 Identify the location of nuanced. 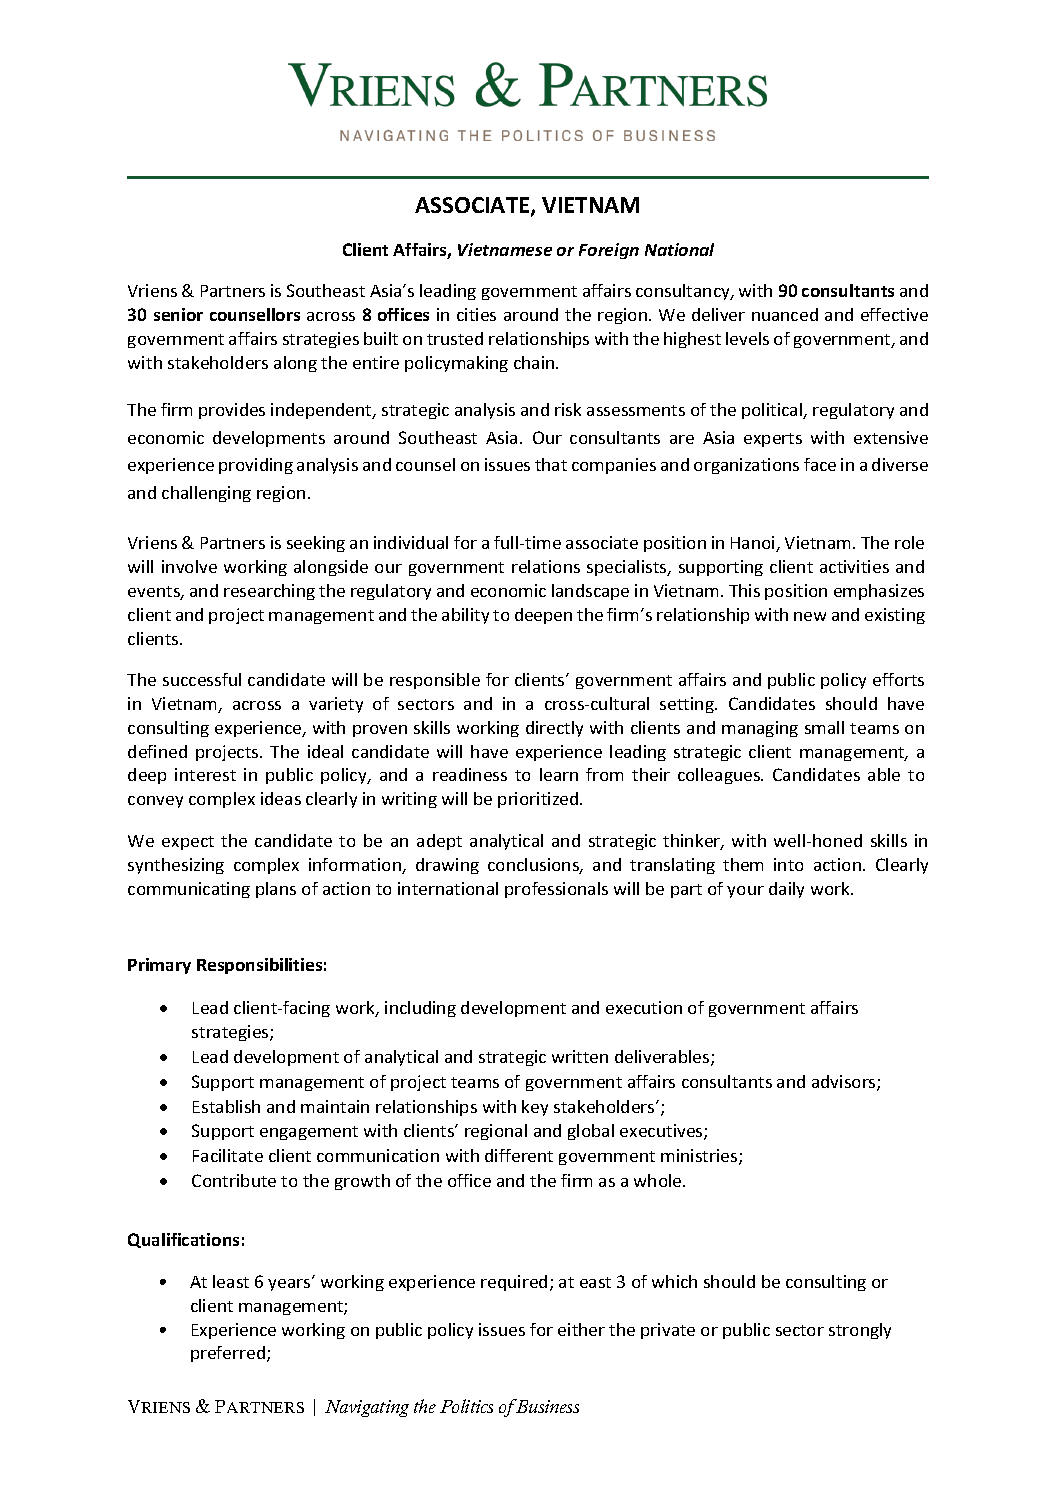
(785, 314).
